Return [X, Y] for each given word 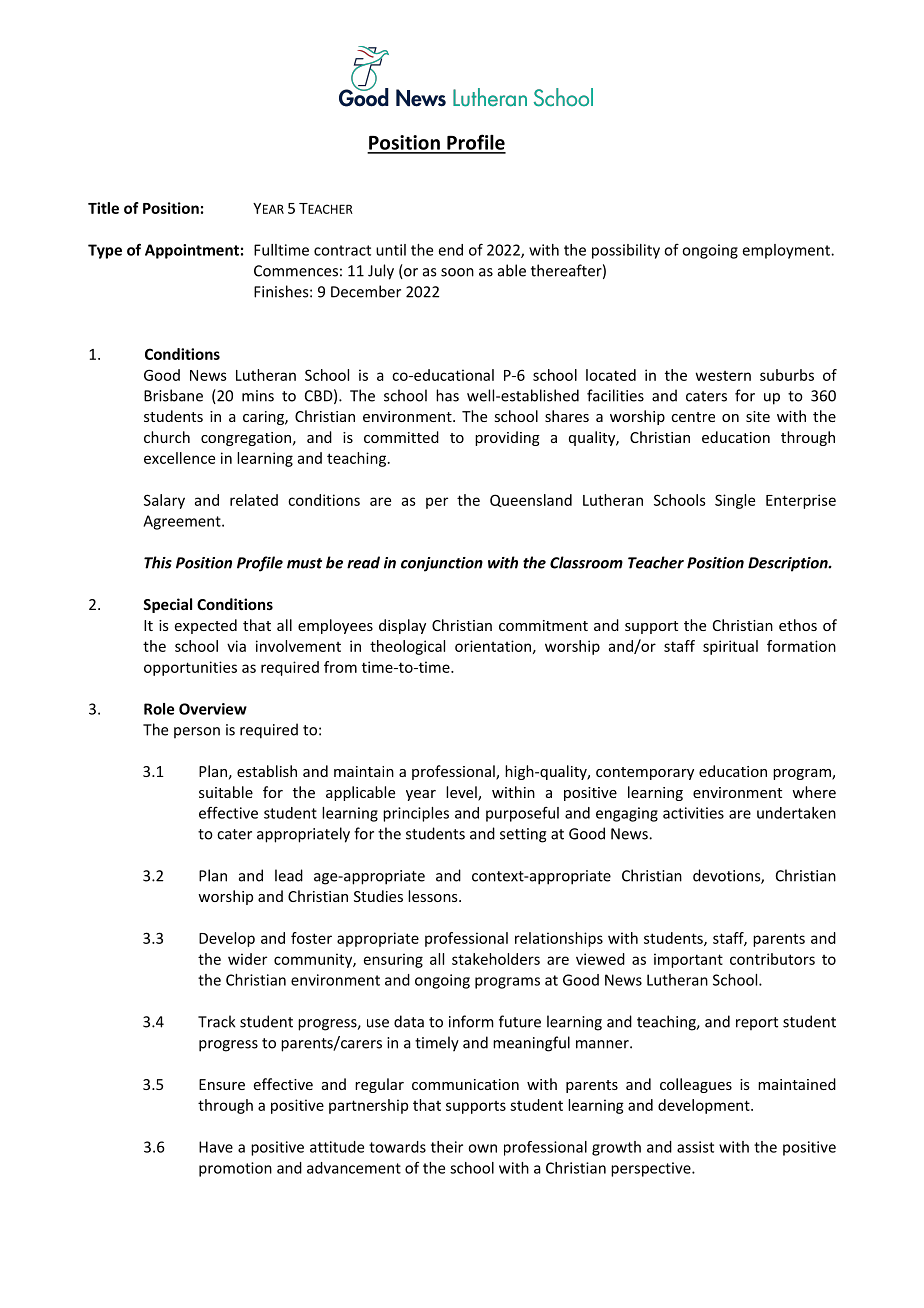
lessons [434, 896]
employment [787, 251]
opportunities [190, 668]
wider [247, 959]
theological [407, 647]
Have [216, 1147]
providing [507, 438]
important [688, 960]
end [451, 250]
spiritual [730, 647]
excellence [179, 458]
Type [105, 251]
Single [735, 501]
